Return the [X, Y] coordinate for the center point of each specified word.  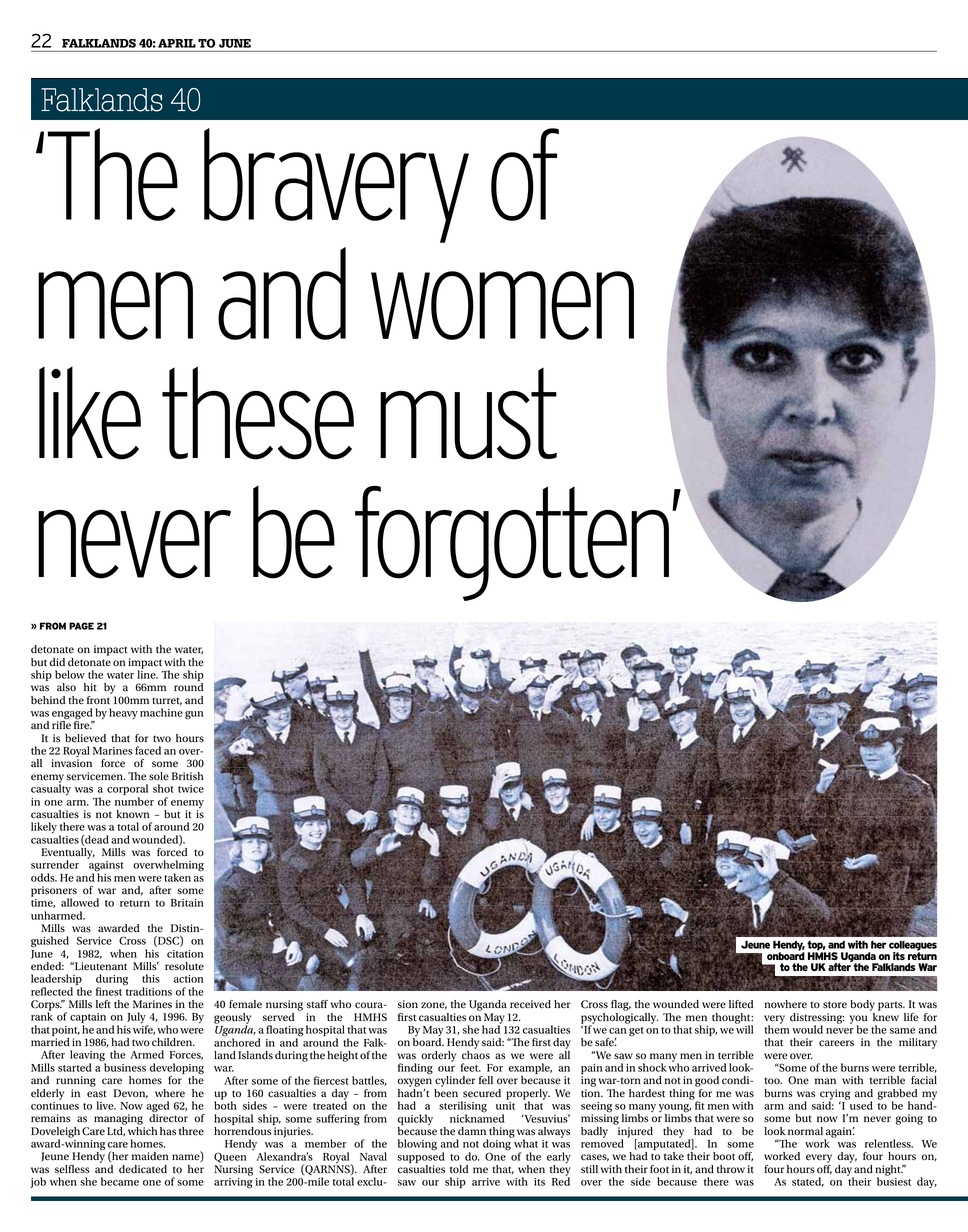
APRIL [177, 43]
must [468, 414]
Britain [187, 903]
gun [194, 715]
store [835, 1005]
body [862, 1005]
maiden [150, 1156]
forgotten [512, 543]
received [530, 1004]
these [258, 413]
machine [161, 712]
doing [498, 1145]
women [502, 305]
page [81, 626]
